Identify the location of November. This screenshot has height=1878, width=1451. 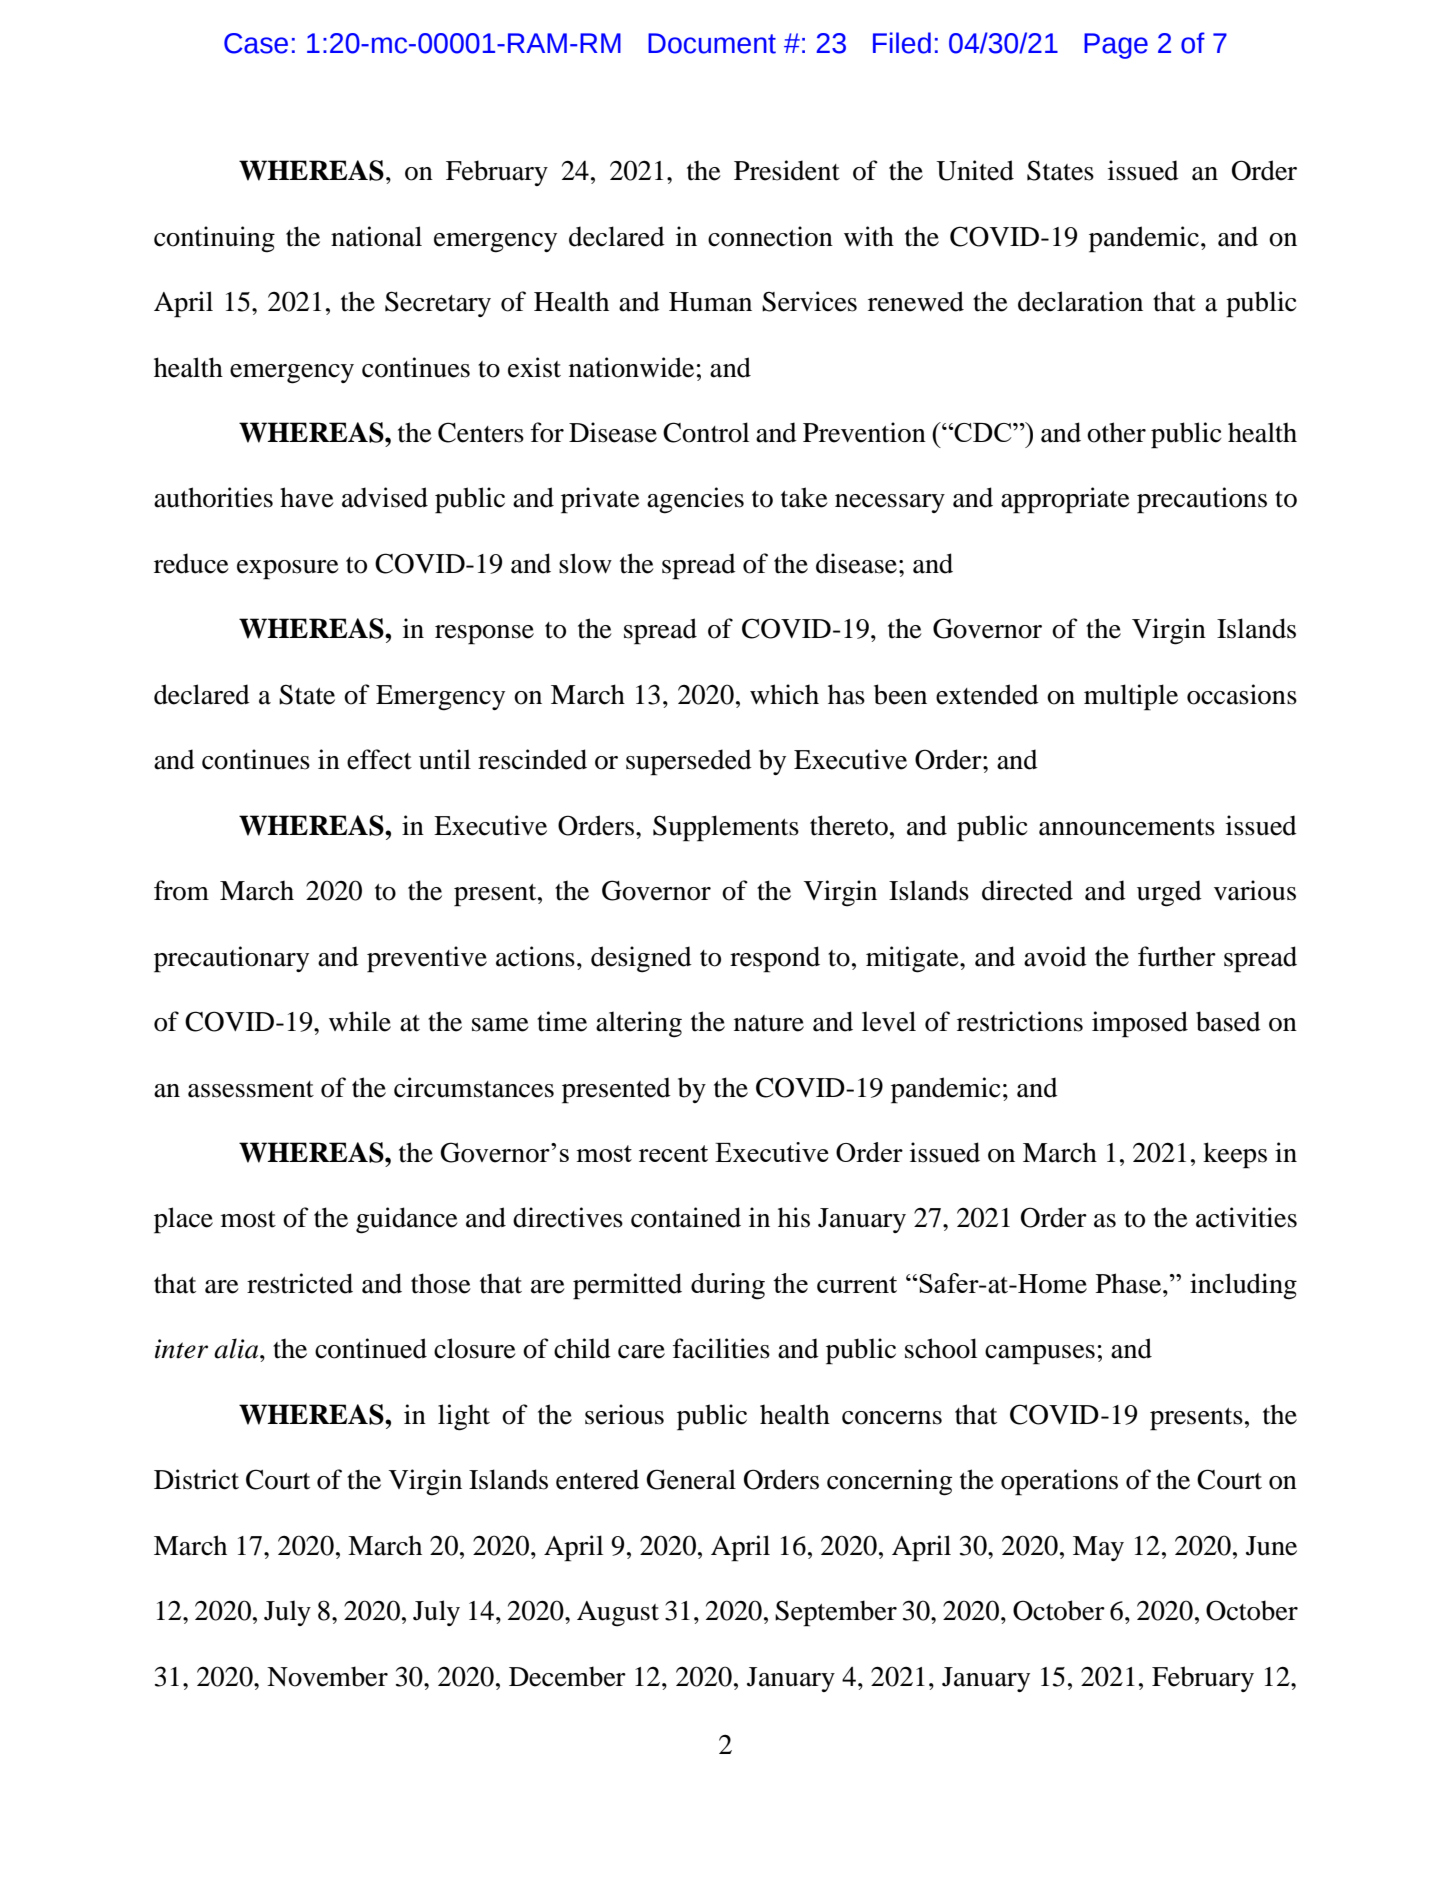
(327, 1676).
